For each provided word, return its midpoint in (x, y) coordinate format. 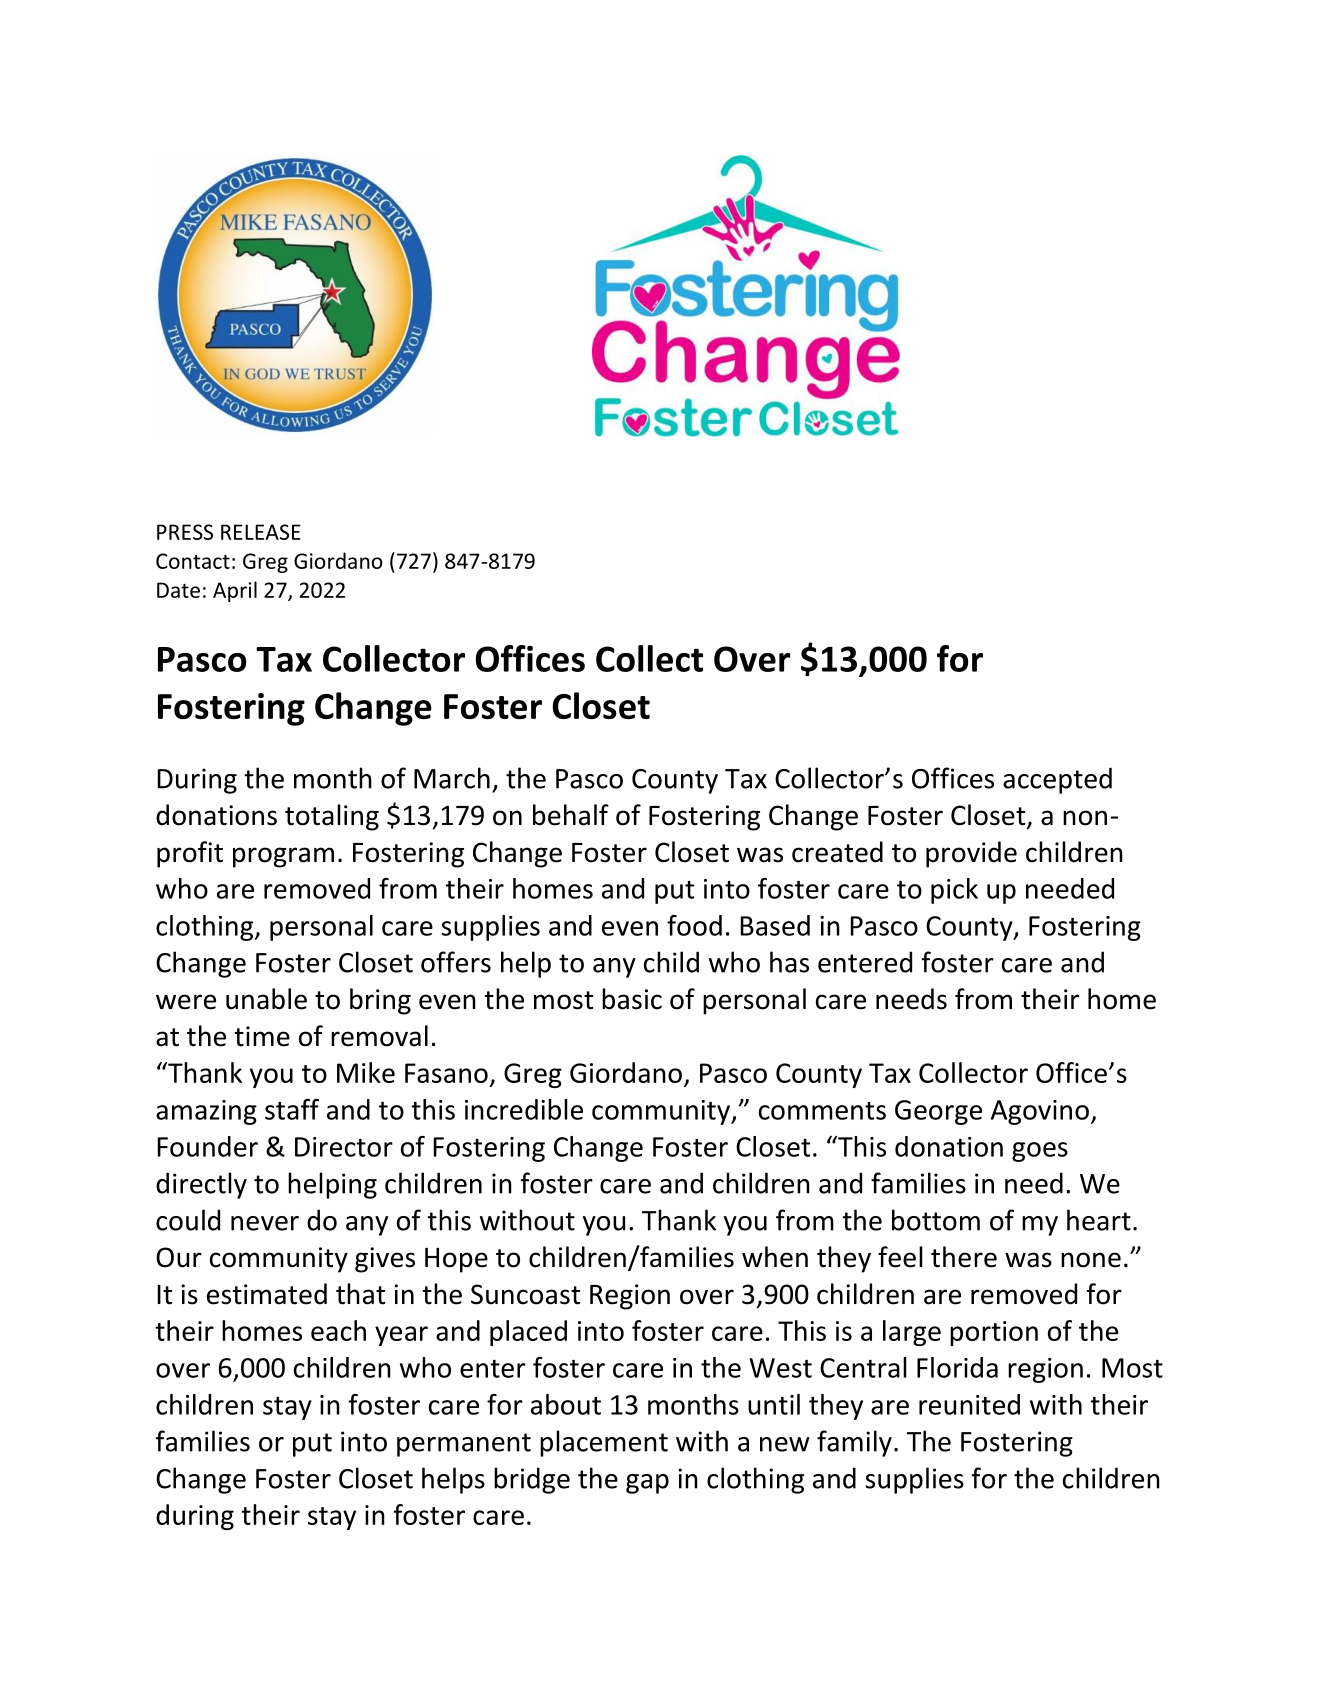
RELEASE (261, 532)
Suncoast (525, 1294)
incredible (524, 1109)
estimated (267, 1294)
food (694, 925)
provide (971, 854)
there (964, 1257)
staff (292, 1109)
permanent (464, 1445)
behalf (571, 815)
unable (266, 999)
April (235, 591)
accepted (1057, 780)
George (938, 1112)
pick (954, 891)
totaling (332, 817)
